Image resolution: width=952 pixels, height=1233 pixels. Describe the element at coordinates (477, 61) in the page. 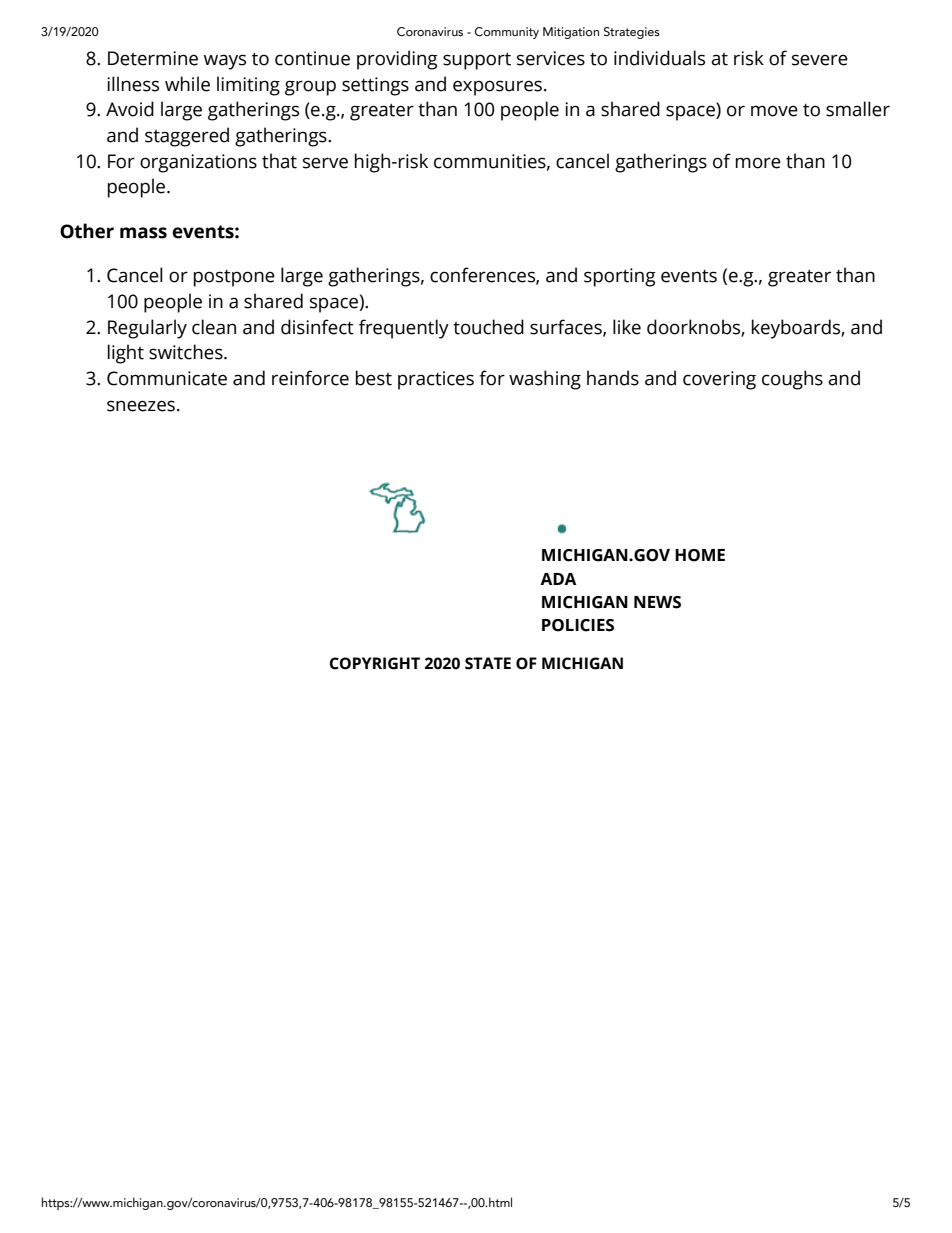

I see `support` at that location.
